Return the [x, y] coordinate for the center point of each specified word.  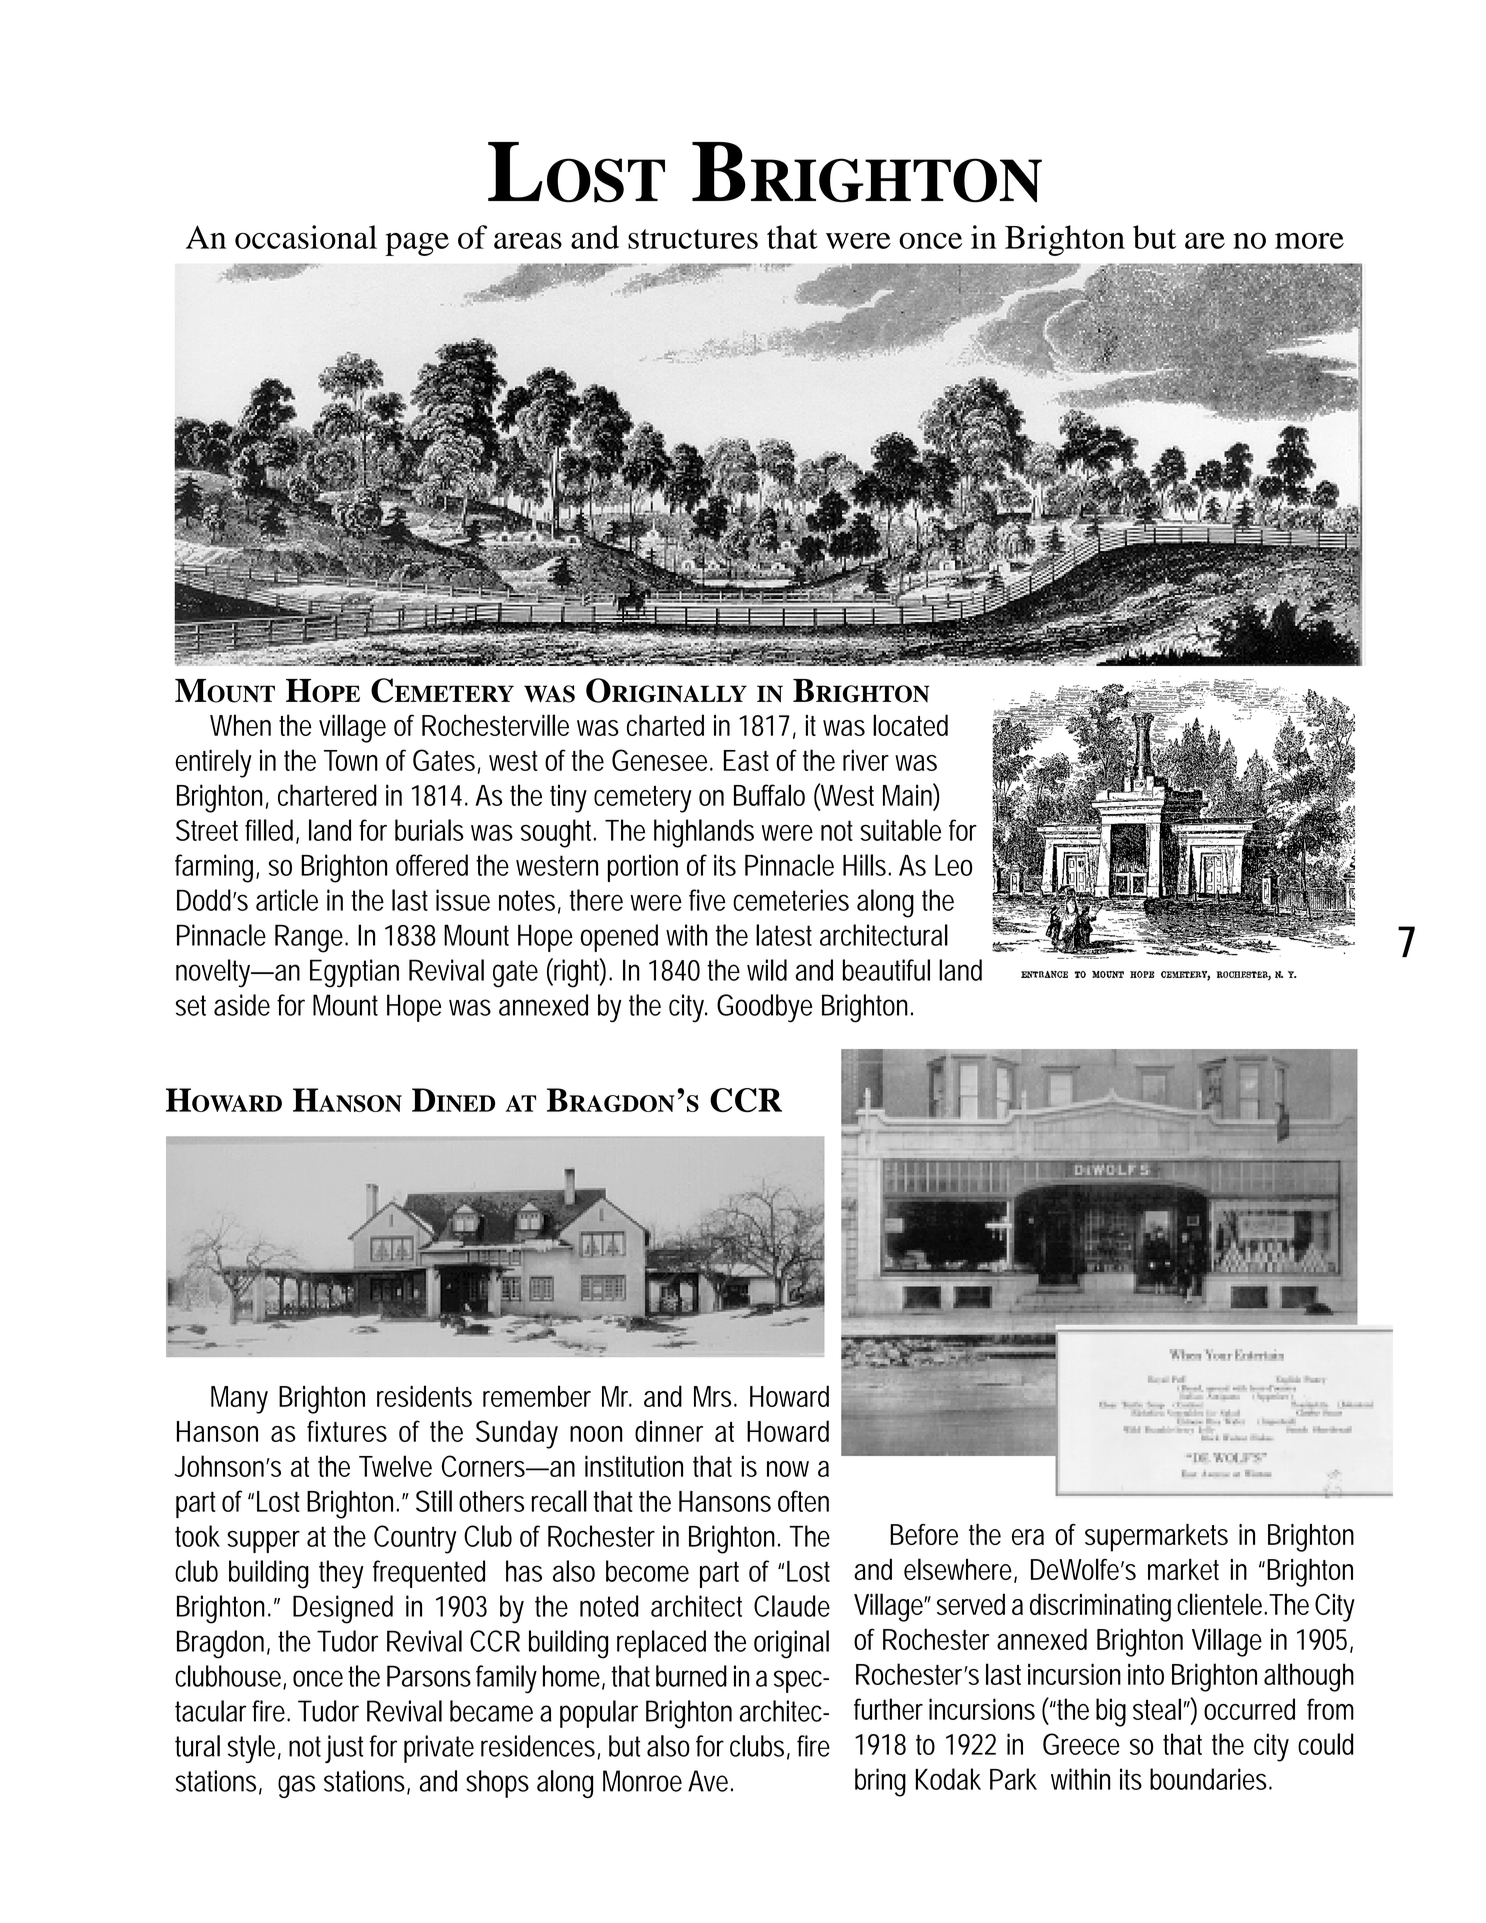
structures [693, 239]
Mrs [715, 1396]
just [347, 1749]
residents [424, 1396]
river [866, 760]
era [1028, 1537]
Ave [710, 1781]
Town [351, 760]
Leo [953, 865]
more [1309, 241]
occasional [306, 237]
